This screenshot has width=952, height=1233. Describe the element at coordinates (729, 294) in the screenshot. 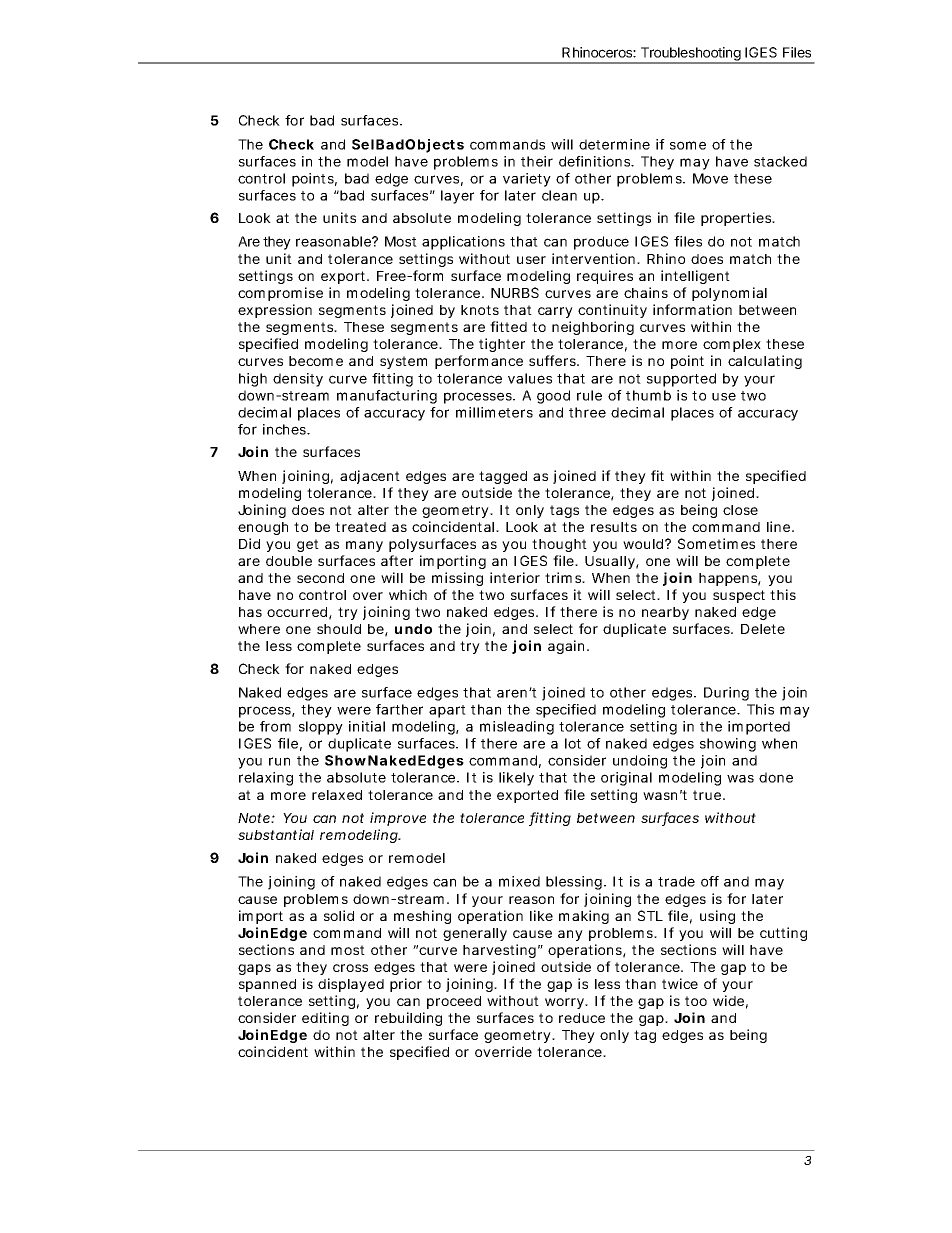

I see `polynomial` at that location.
